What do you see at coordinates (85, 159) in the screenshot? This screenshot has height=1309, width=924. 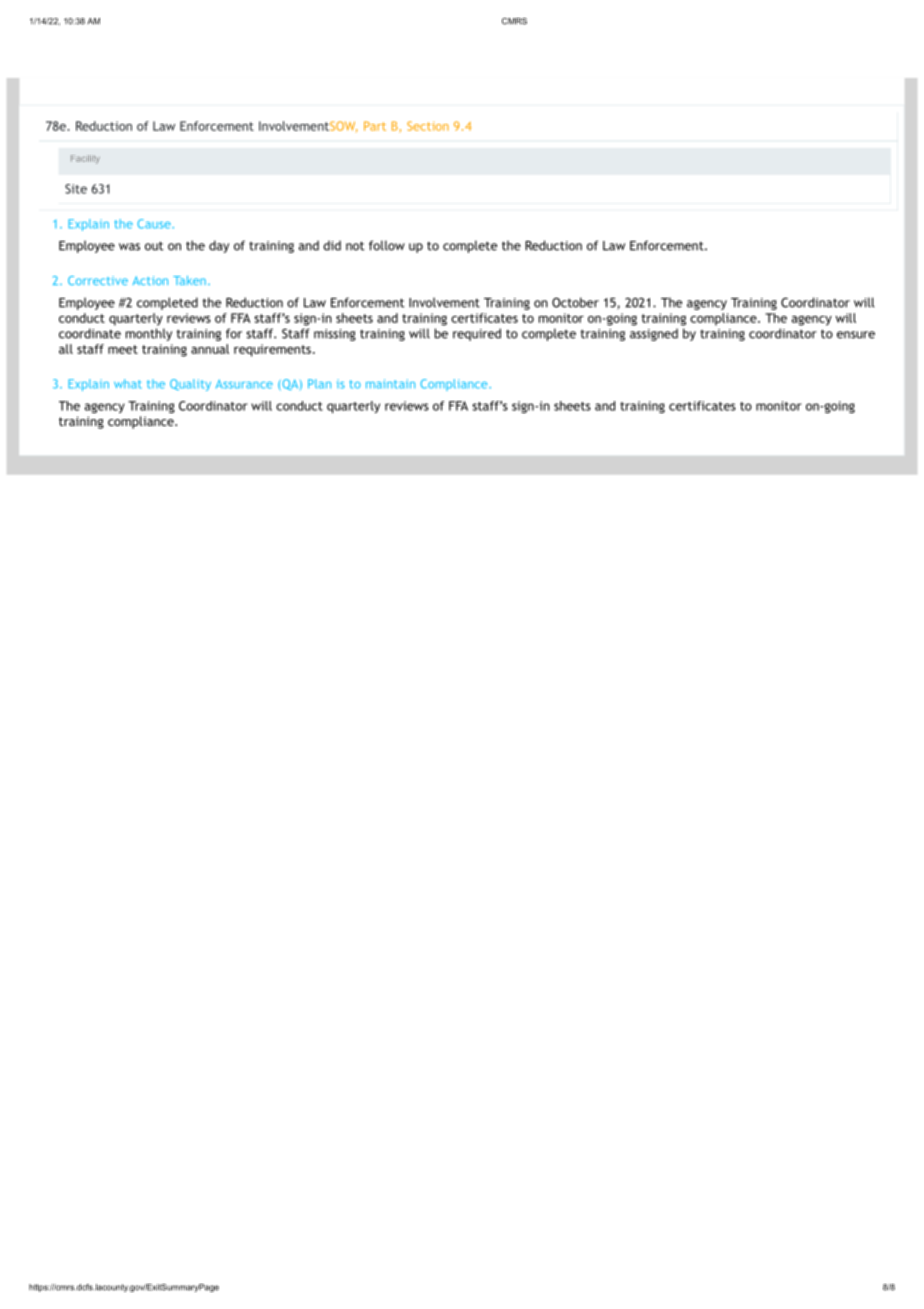 I see `Facility` at bounding box center [85, 159].
